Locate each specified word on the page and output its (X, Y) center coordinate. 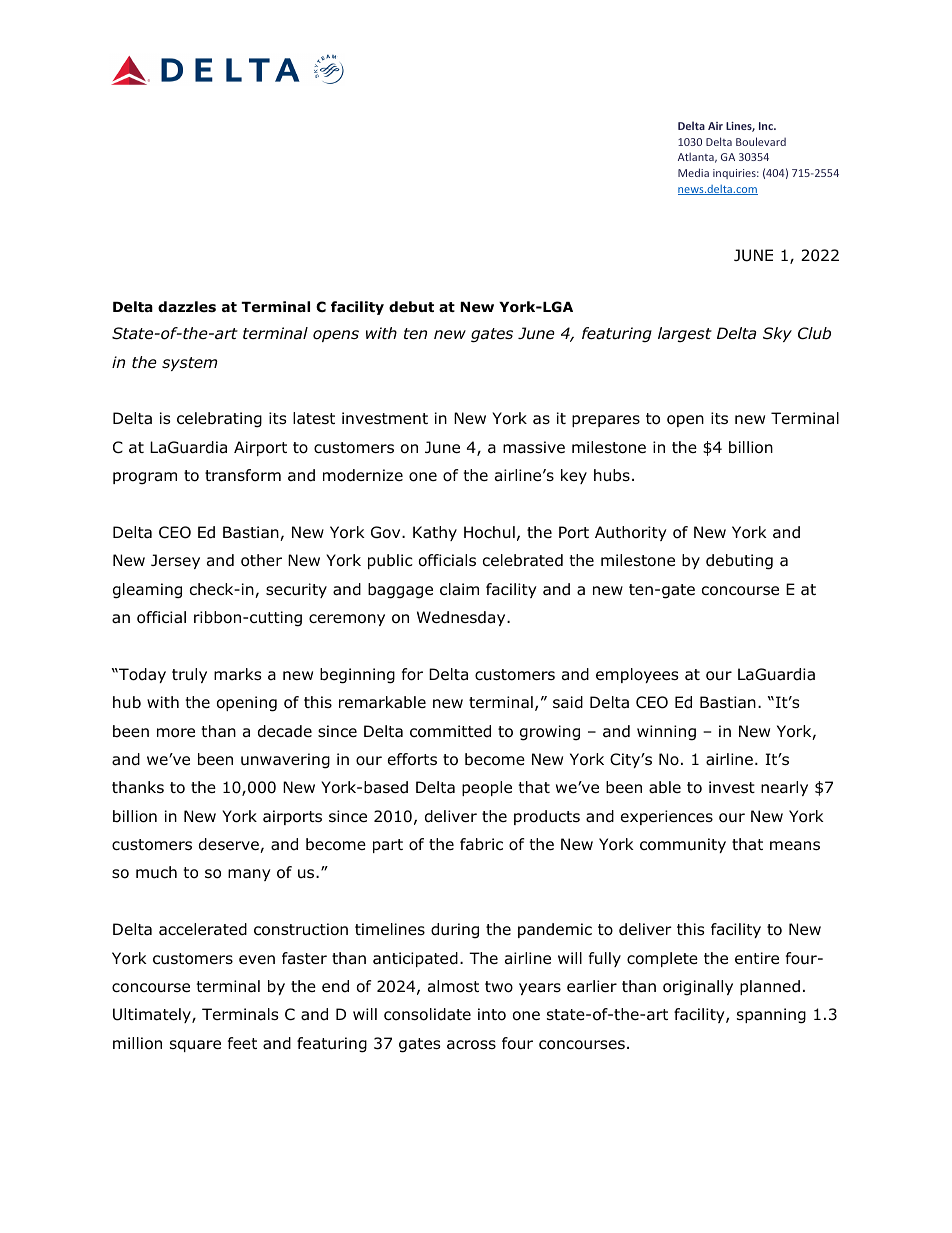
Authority (631, 533)
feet (242, 1043)
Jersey (175, 561)
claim (459, 589)
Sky (777, 334)
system (190, 364)
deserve (230, 845)
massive (534, 447)
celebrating (219, 420)
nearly (784, 788)
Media (693, 172)
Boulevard (761, 141)
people (487, 788)
